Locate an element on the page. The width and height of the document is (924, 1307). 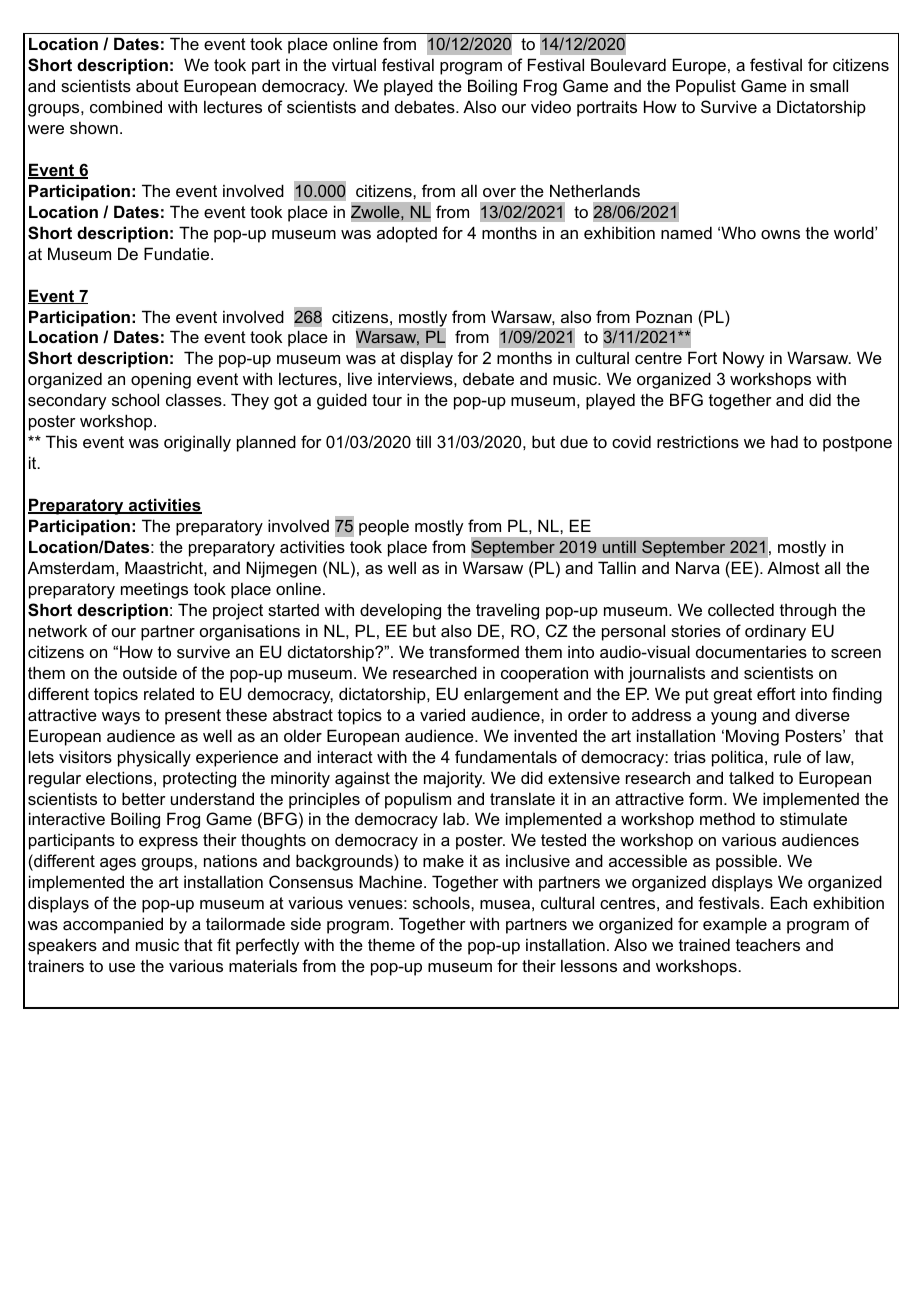
about is located at coordinates (157, 85).
